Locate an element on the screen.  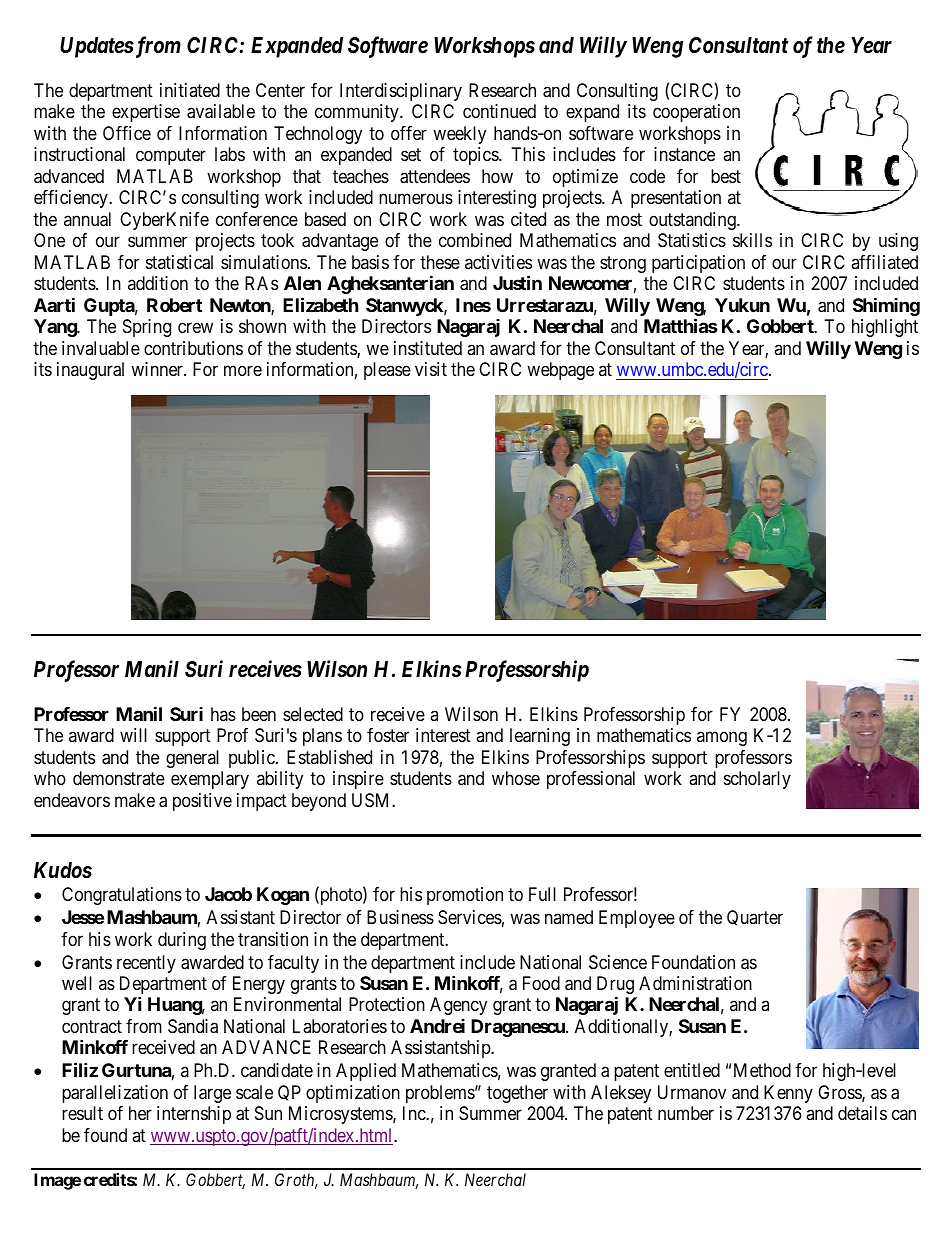
among is located at coordinates (722, 739).
